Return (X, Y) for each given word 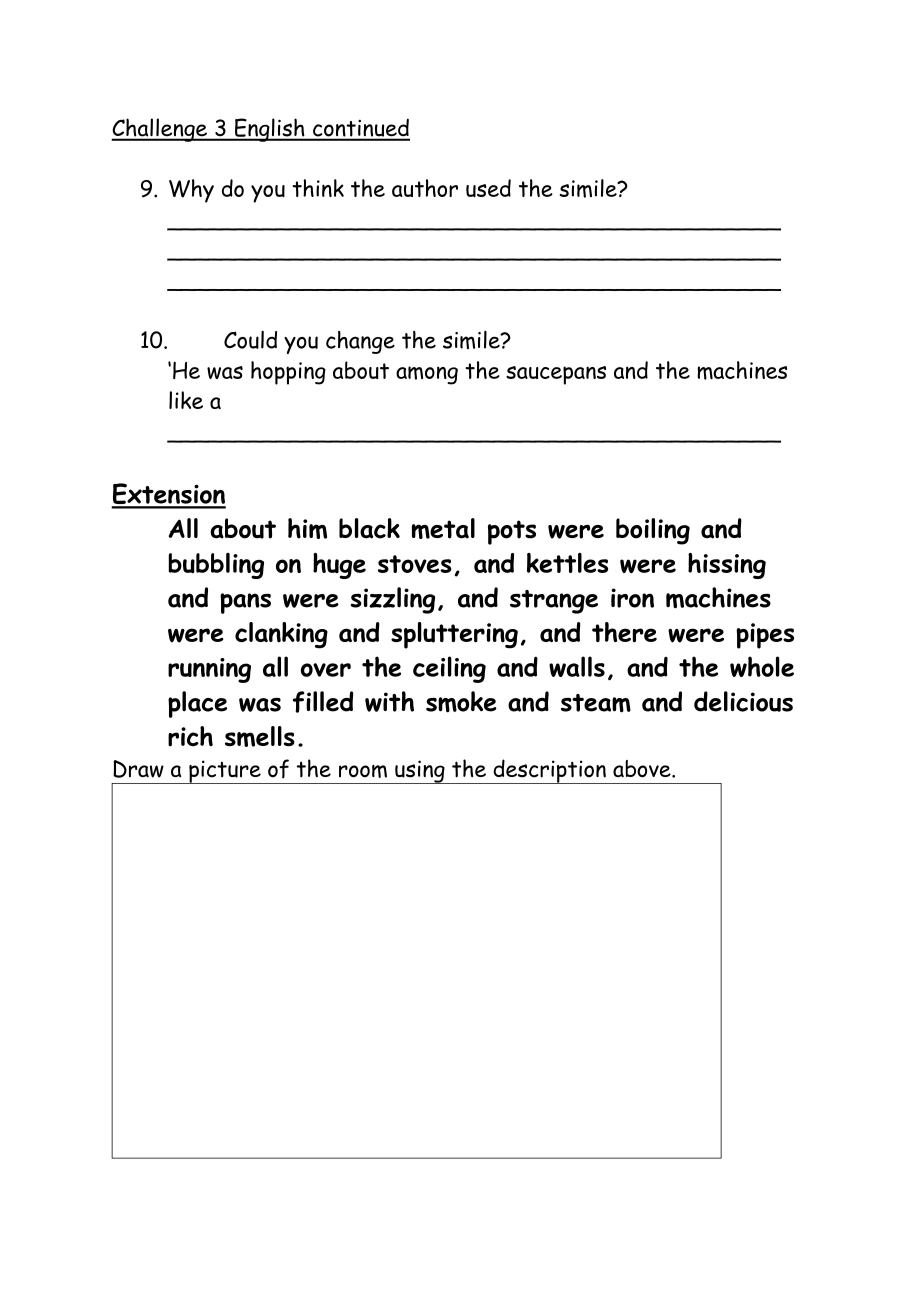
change (360, 342)
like (186, 400)
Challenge (160, 130)
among (427, 375)
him (307, 528)
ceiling (449, 669)
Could (250, 340)
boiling (653, 531)
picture (225, 772)
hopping (288, 373)
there (624, 632)
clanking (281, 635)
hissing (727, 566)
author (425, 188)
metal (443, 528)
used (488, 188)
